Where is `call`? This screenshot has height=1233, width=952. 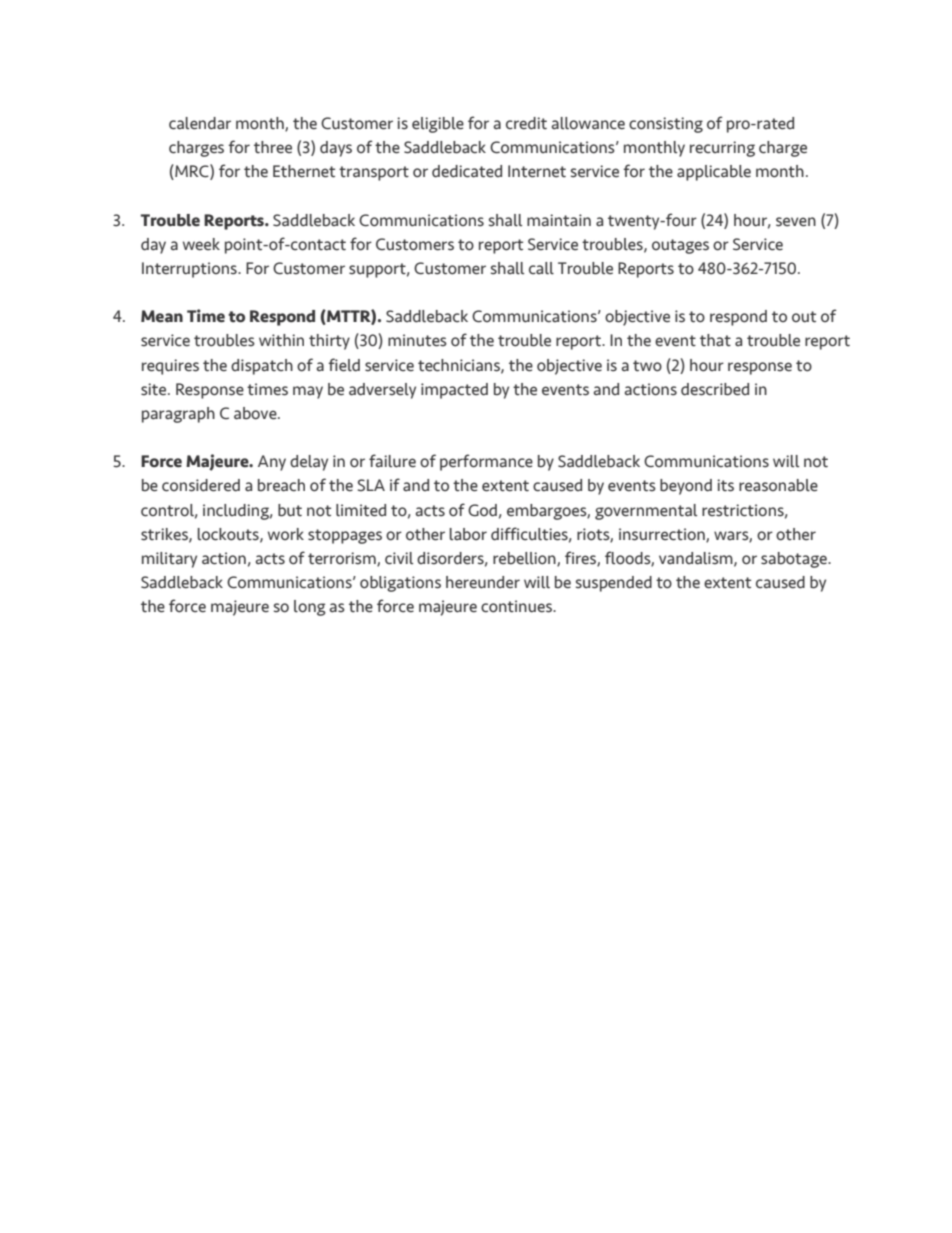 call is located at coordinates (541, 268).
